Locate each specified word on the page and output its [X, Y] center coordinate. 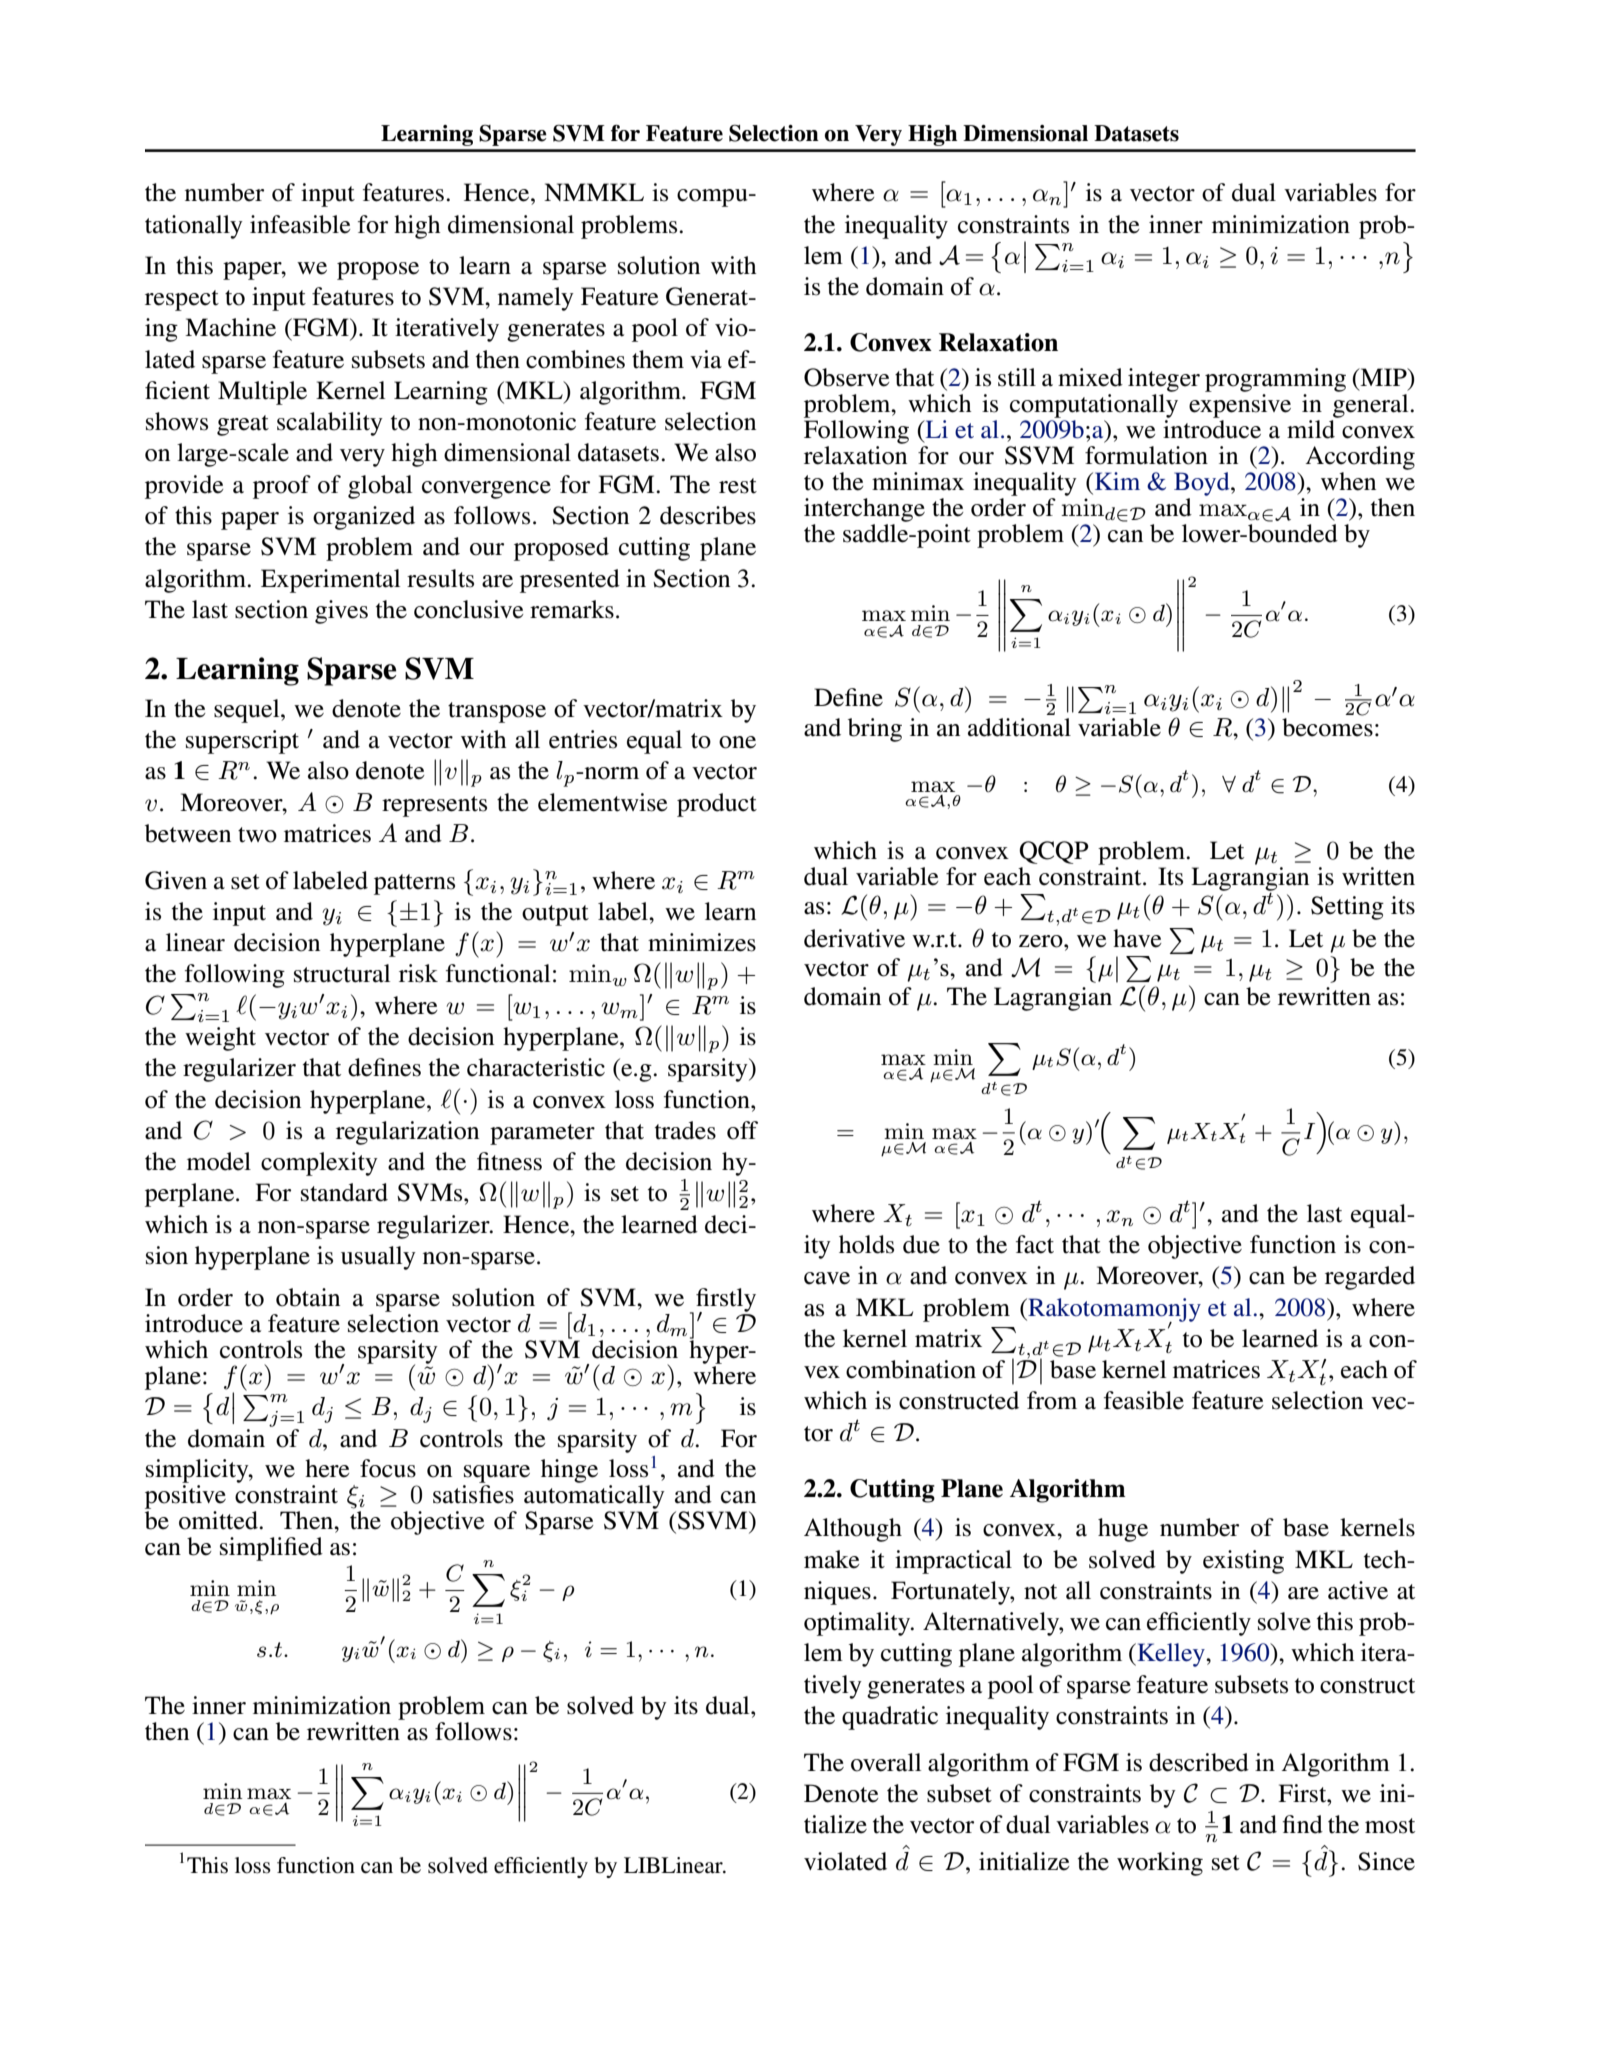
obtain [308, 1297]
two [257, 835]
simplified [271, 1549]
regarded [1370, 1278]
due [921, 1244]
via [706, 359]
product [717, 805]
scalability [330, 424]
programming [1275, 380]
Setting [1347, 908]
